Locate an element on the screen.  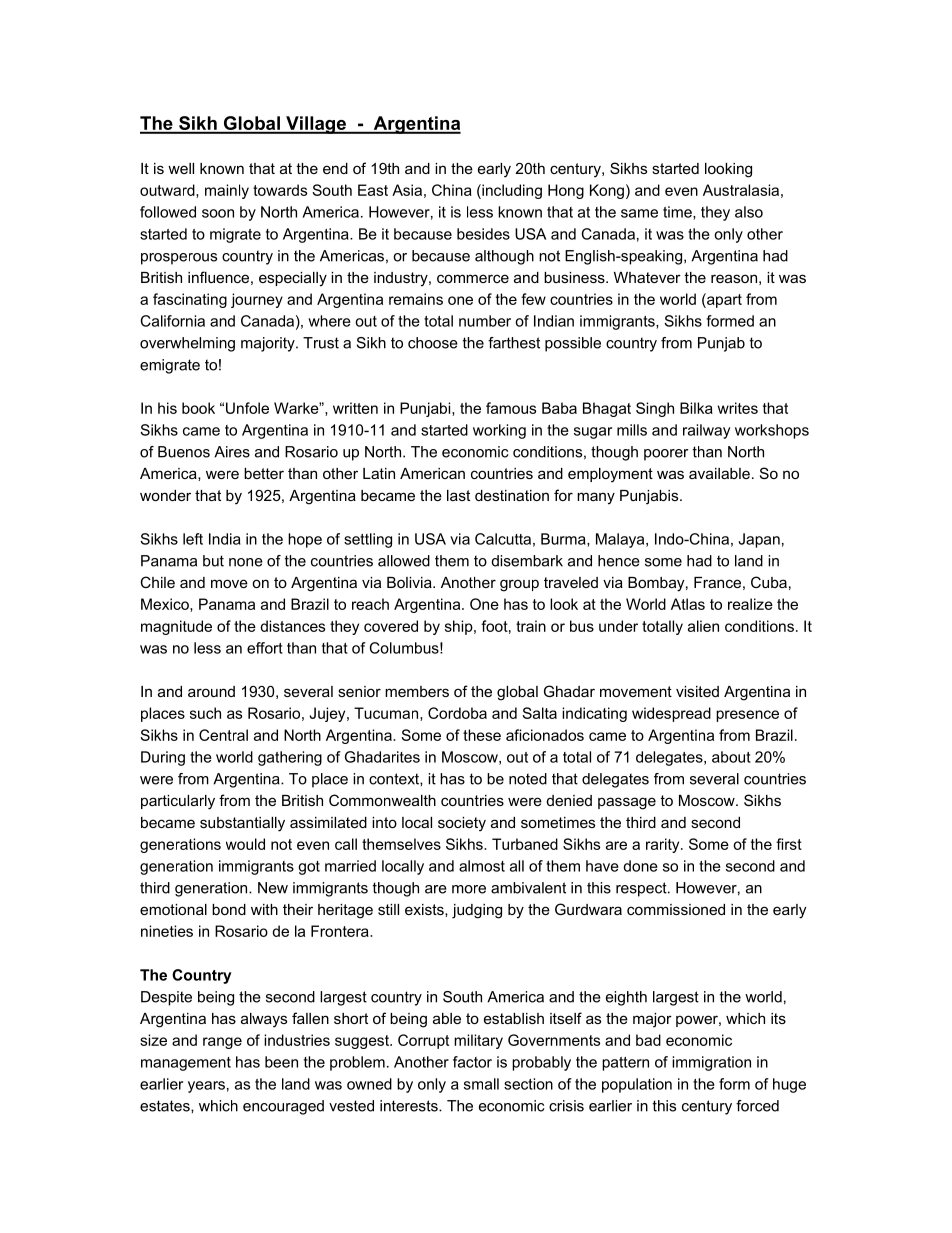
mainly is located at coordinates (227, 191).
